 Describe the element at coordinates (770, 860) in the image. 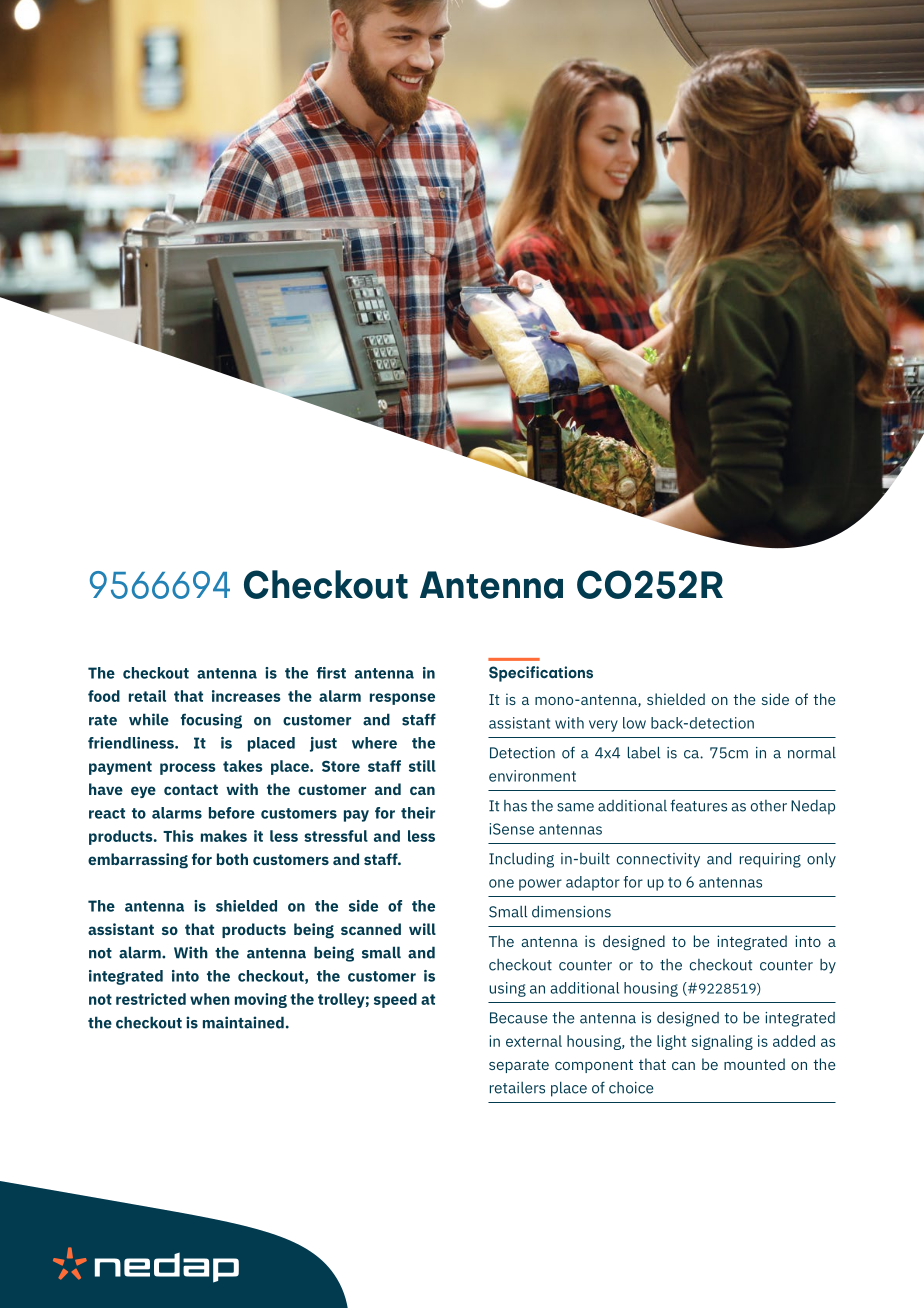

I see `requiring` at that location.
